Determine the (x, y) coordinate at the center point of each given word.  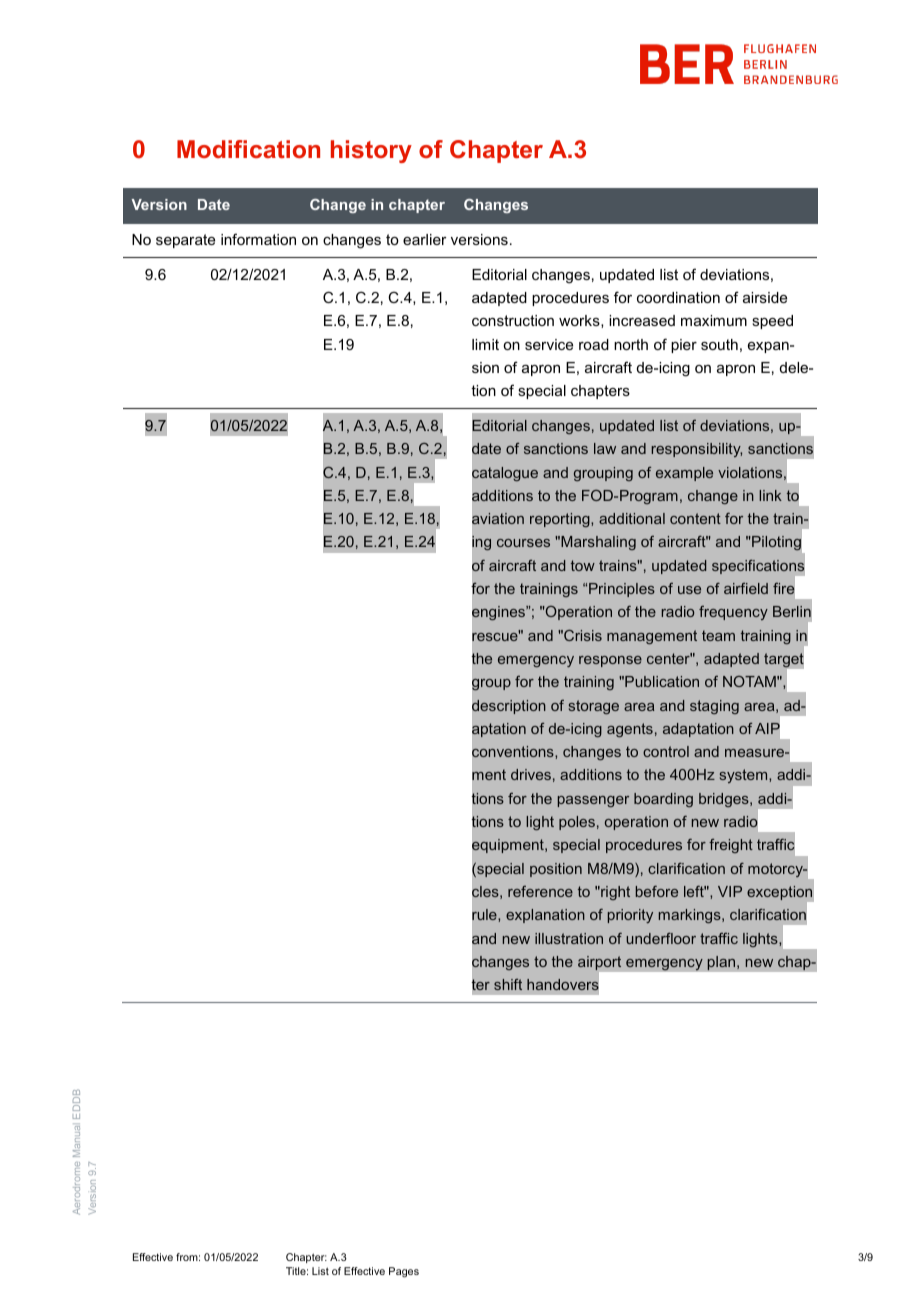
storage (594, 707)
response (610, 661)
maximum (714, 320)
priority (630, 916)
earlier (425, 239)
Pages (404, 1272)
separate (185, 241)
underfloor (661, 938)
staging (714, 707)
